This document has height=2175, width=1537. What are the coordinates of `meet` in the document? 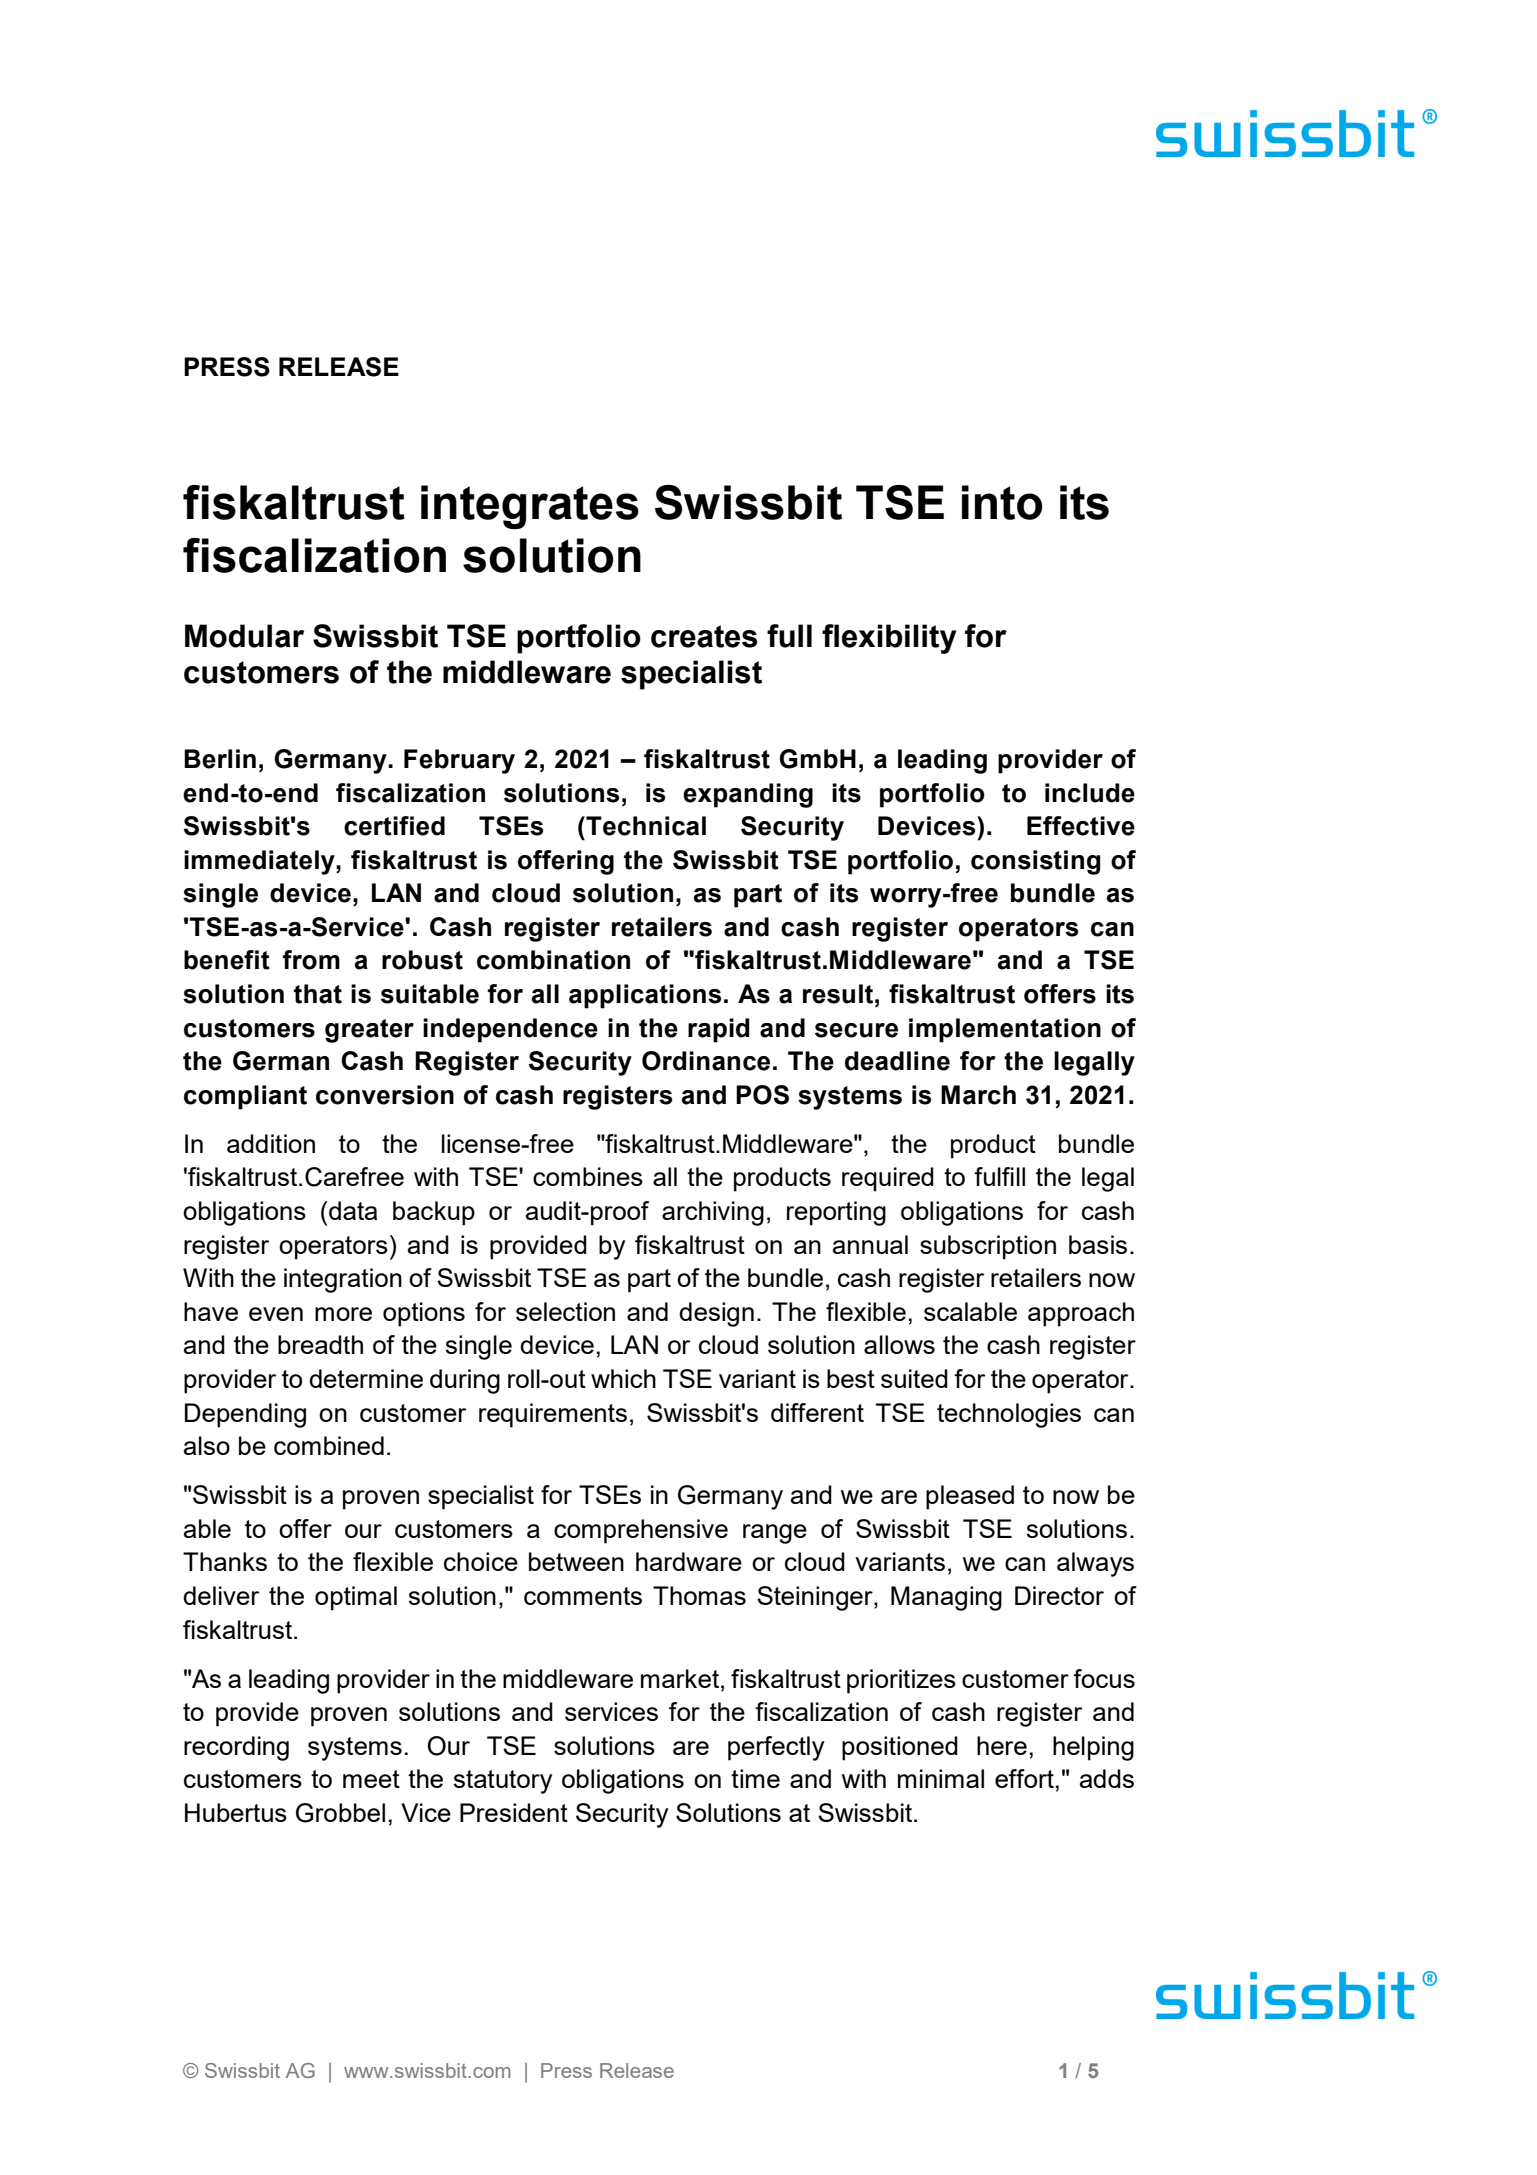 It's located at (371, 1779).
